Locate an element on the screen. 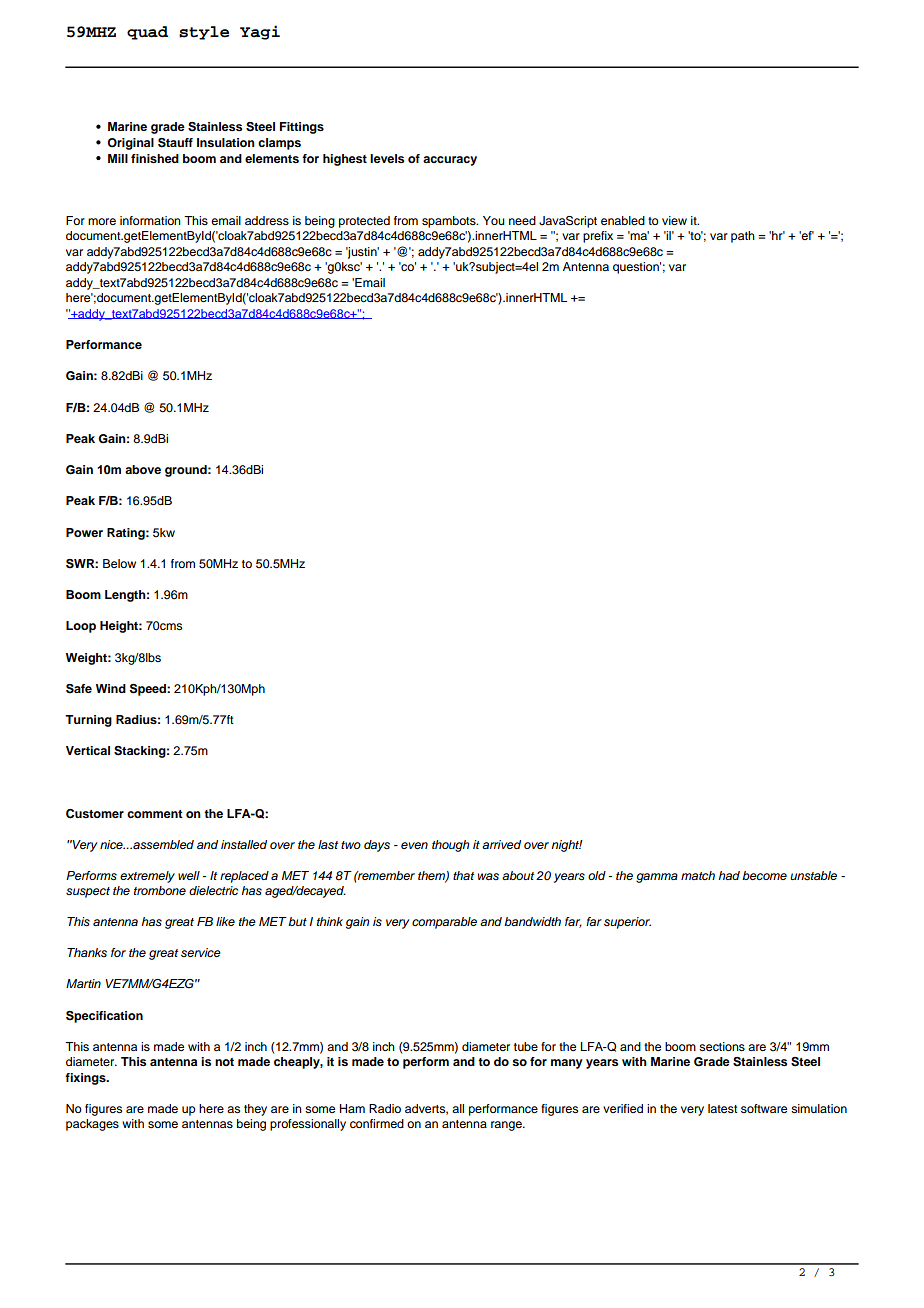 This screenshot has width=924, height=1308. accuracy is located at coordinates (450, 161).
